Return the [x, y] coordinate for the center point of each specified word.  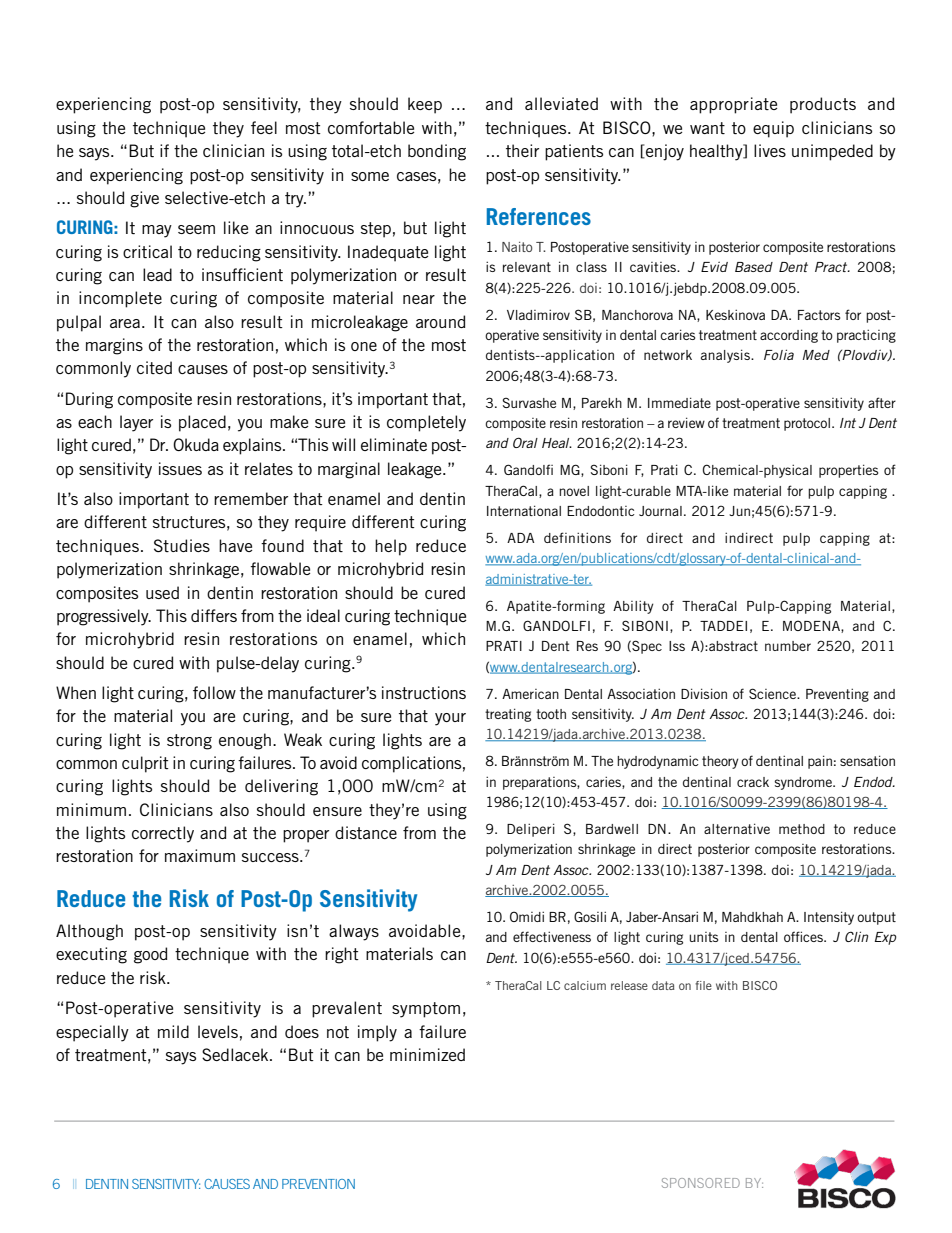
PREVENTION [318, 1184]
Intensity [829, 918]
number [788, 646]
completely [426, 423]
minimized [427, 1054]
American [530, 694]
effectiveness [552, 936]
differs [214, 615]
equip [773, 129]
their [522, 150]
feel [264, 127]
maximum [200, 855]
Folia [779, 354]
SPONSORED [701, 1183]
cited [154, 367]
